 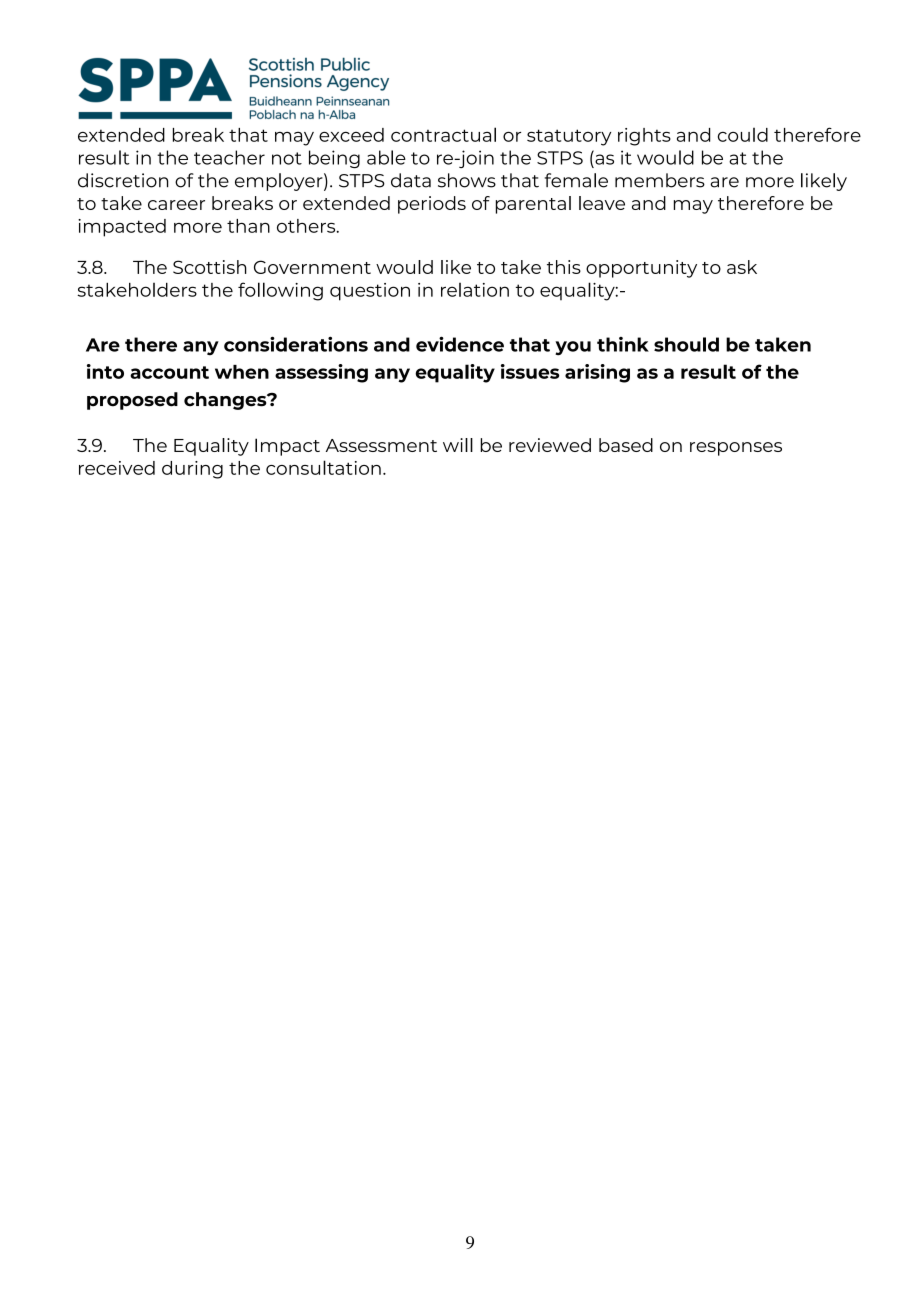 I want to click on during, so click(x=192, y=470).
